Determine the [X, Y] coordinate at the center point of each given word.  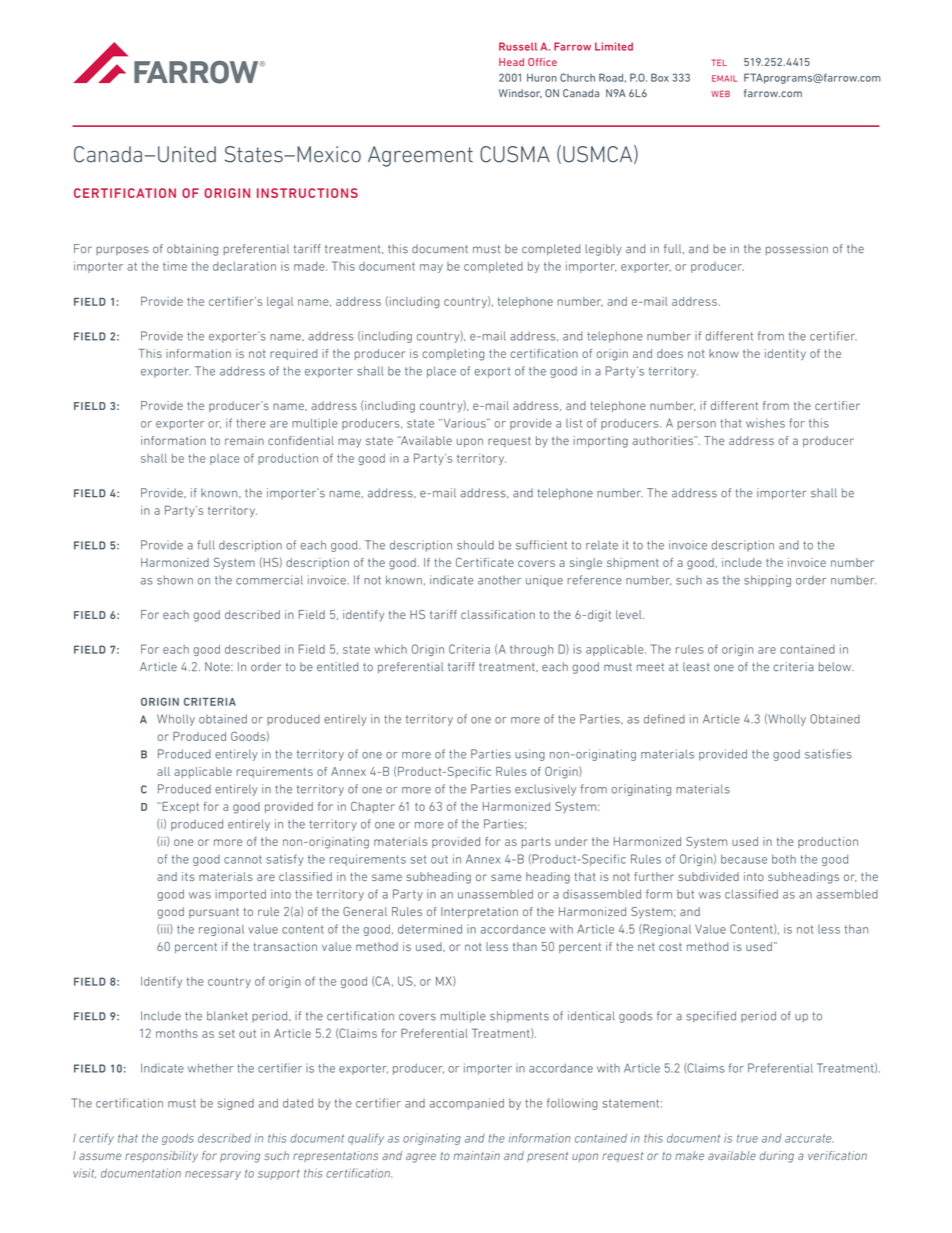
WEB [720, 93]
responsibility [161, 1157]
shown [175, 580]
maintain [476, 1155]
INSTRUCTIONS [307, 193]
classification [498, 614]
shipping [767, 581]
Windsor [520, 93]
